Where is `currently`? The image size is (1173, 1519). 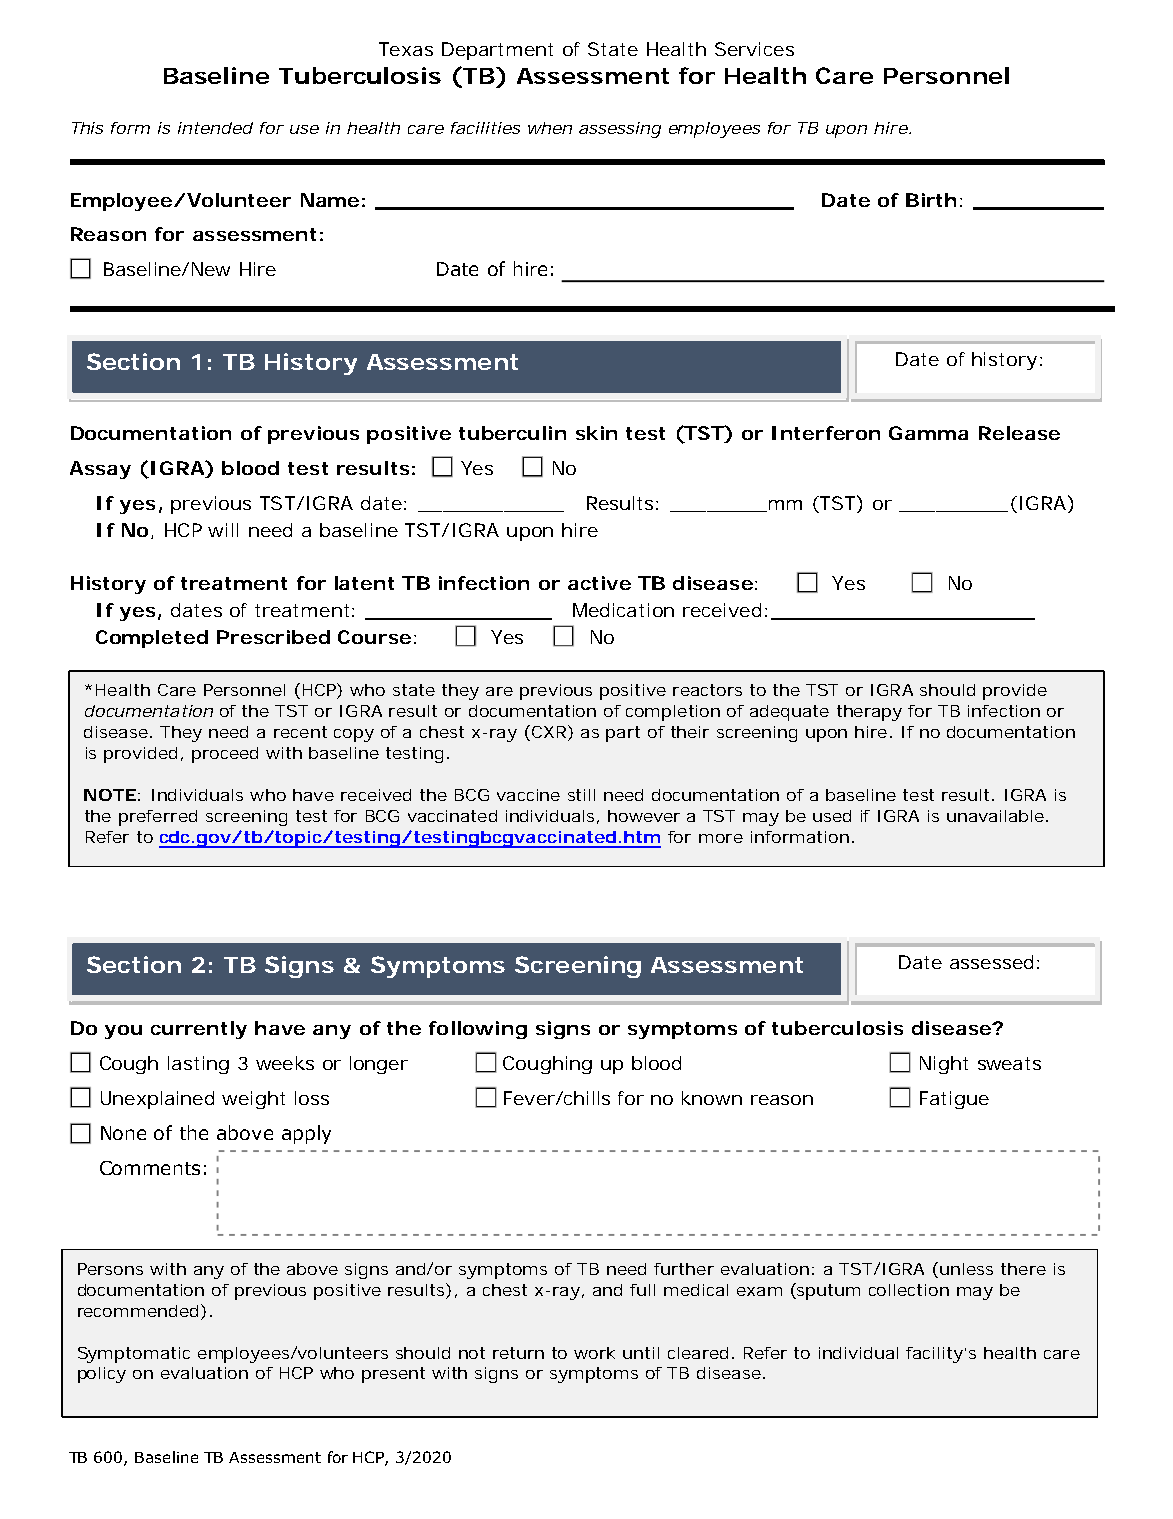 currently is located at coordinates (199, 1030).
